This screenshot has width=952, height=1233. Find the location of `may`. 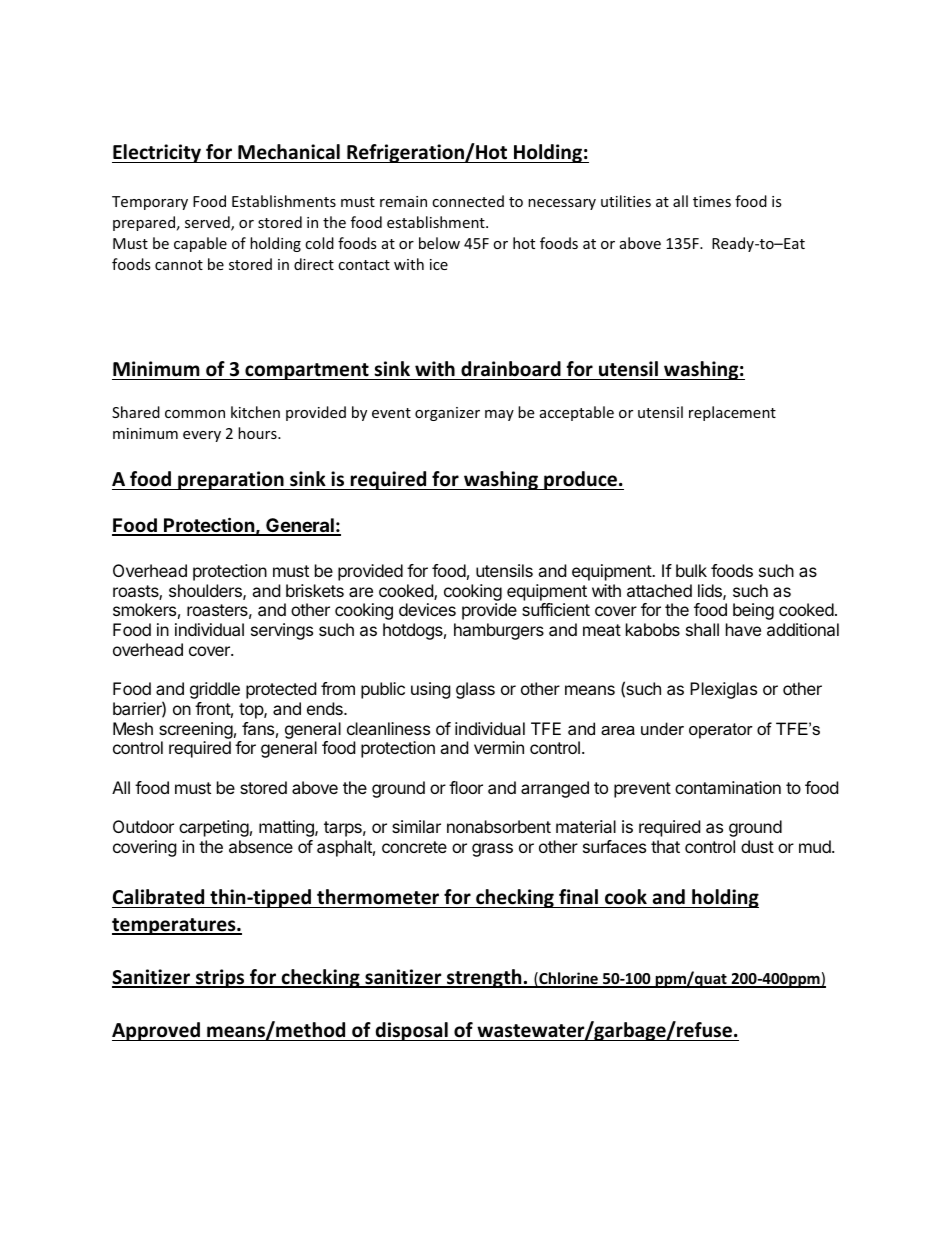

may is located at coordinates (499, 415).
